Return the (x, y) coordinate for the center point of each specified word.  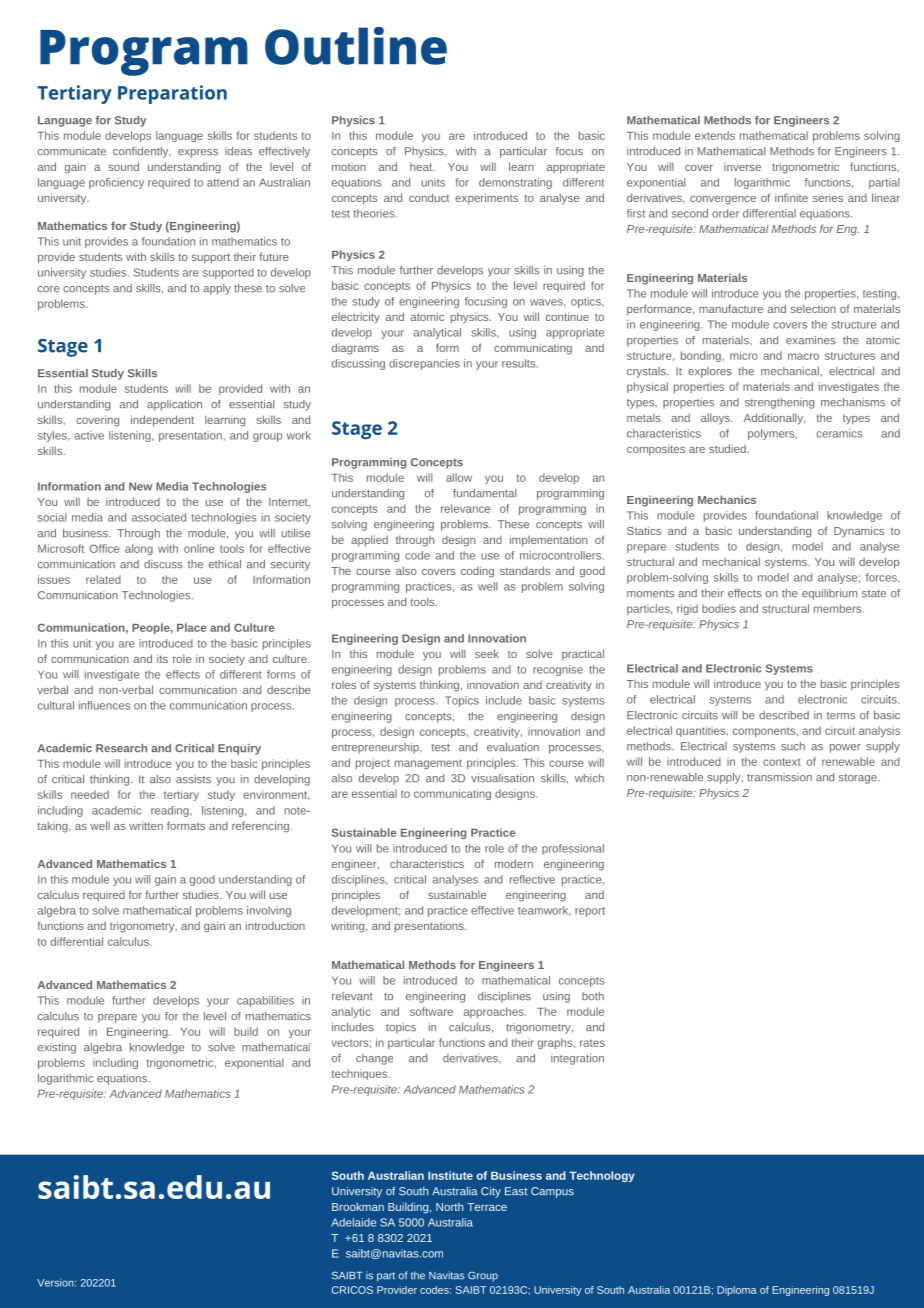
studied (728, 448)
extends (715, 135)
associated (159, 517)
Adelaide (353, 1222)
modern (514, 863)
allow (459, 477)
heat (422, 166)
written (146, 825)
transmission (779, 777)
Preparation (172, 94)
